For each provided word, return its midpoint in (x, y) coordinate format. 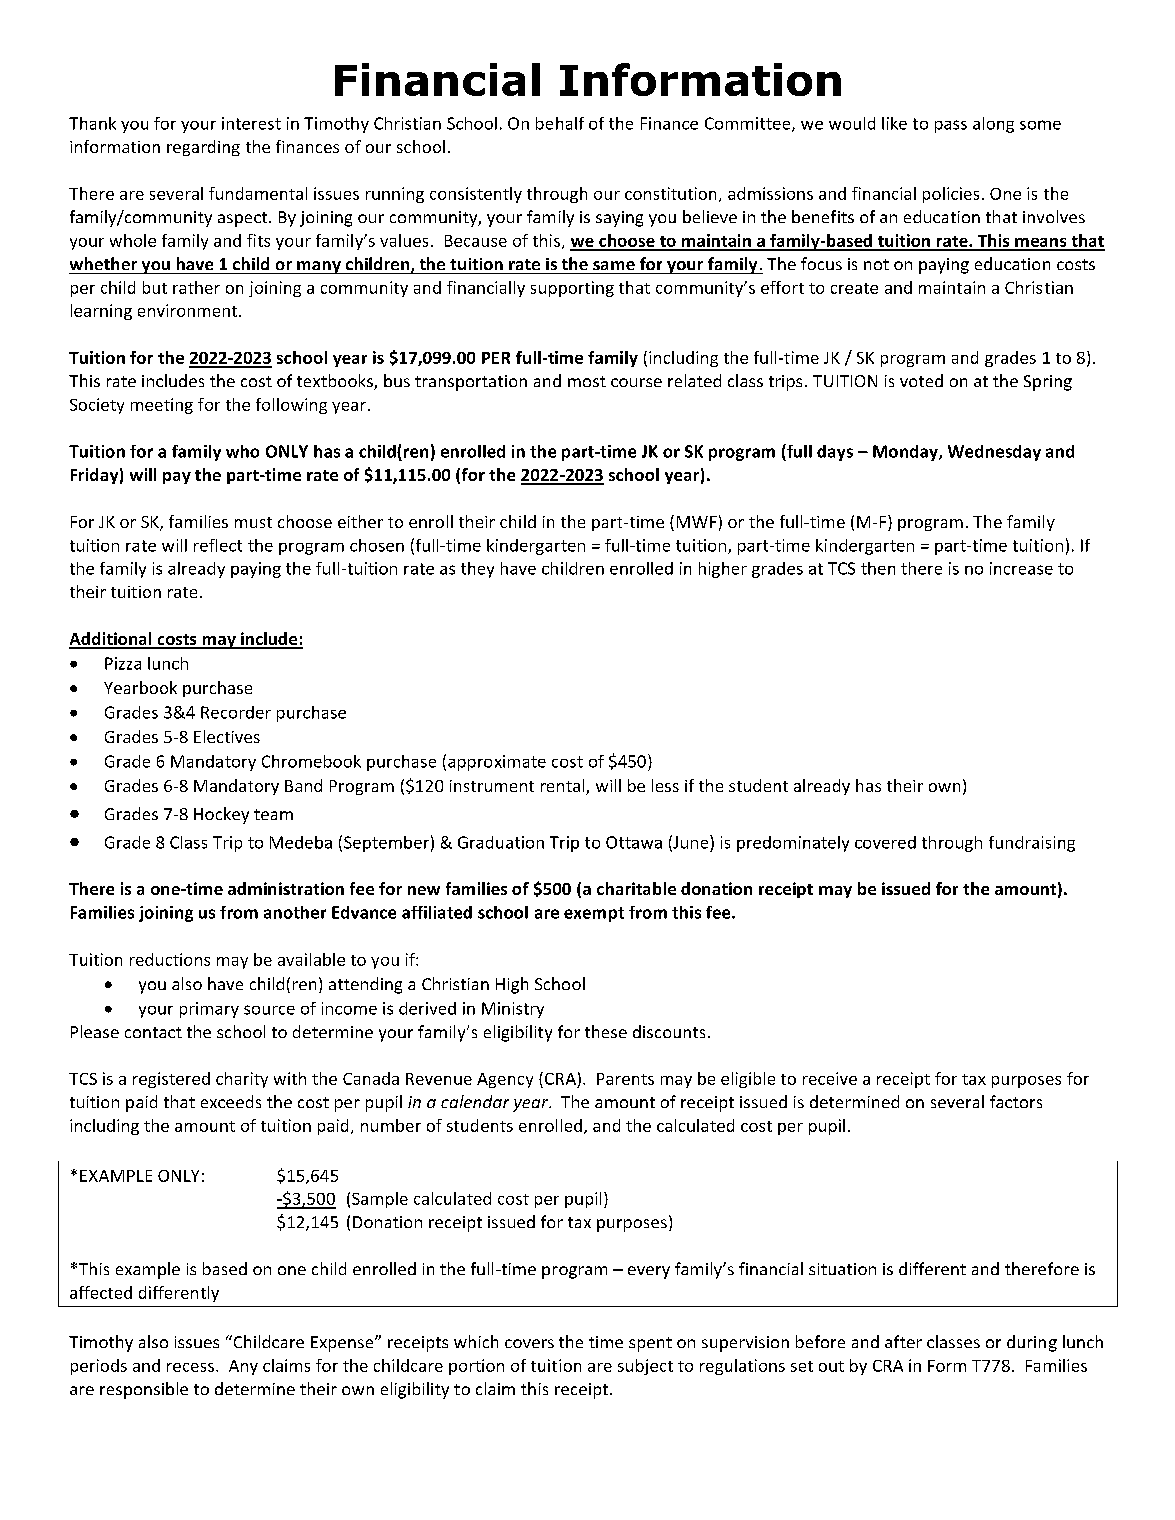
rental (564, 787)
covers (529, 1343)
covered (885, 842)
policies (951, 195)
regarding (203, 148)
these (606, 1031)
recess (192, 1367)
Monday (906, 453)
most (587, 381)
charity (242, 1080)
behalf (560, 123)
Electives (227, 736)
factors (1016, 1101)
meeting (162, 406)
